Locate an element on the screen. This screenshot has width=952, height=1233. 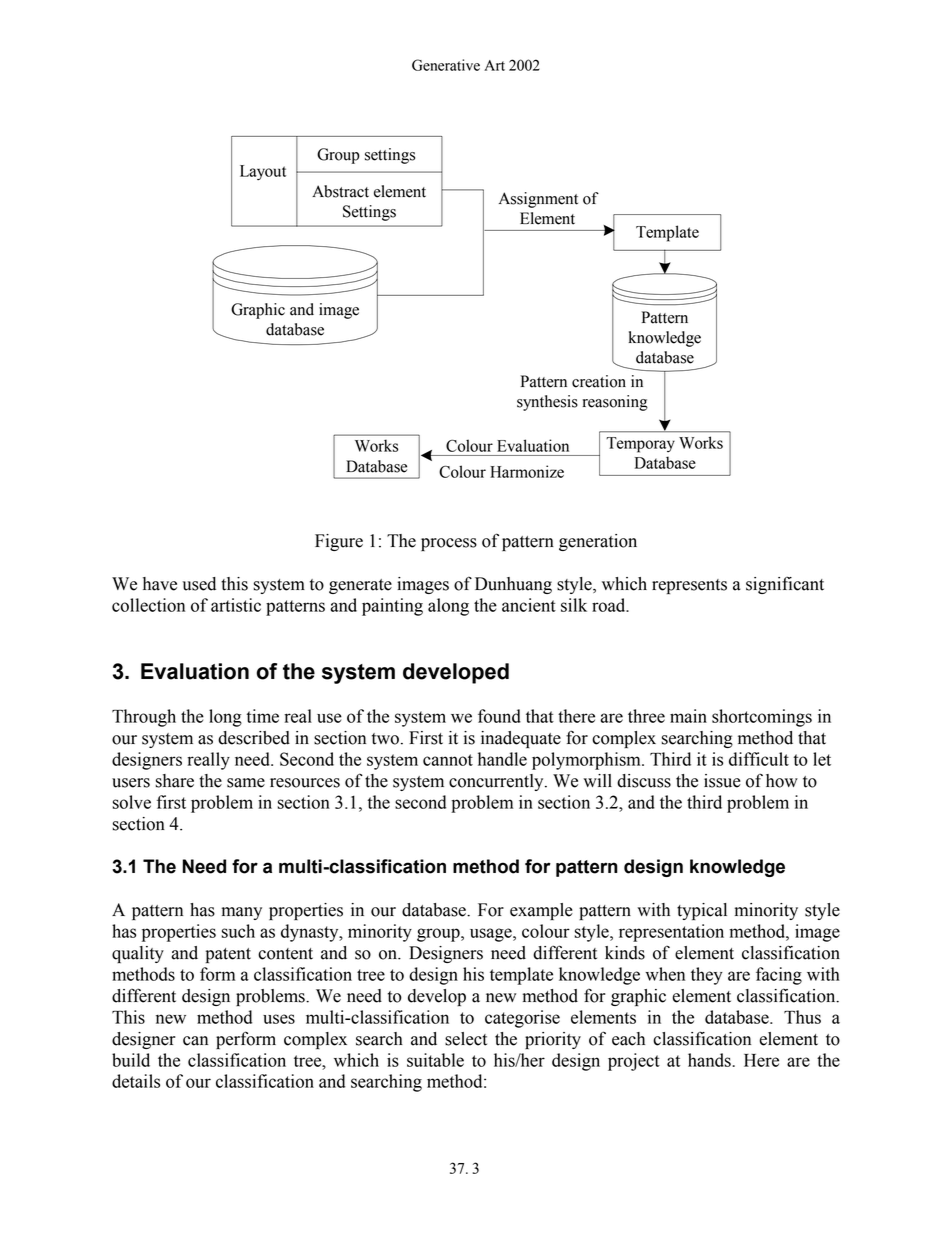
shortcomings is located at coordinates (762, 718).
